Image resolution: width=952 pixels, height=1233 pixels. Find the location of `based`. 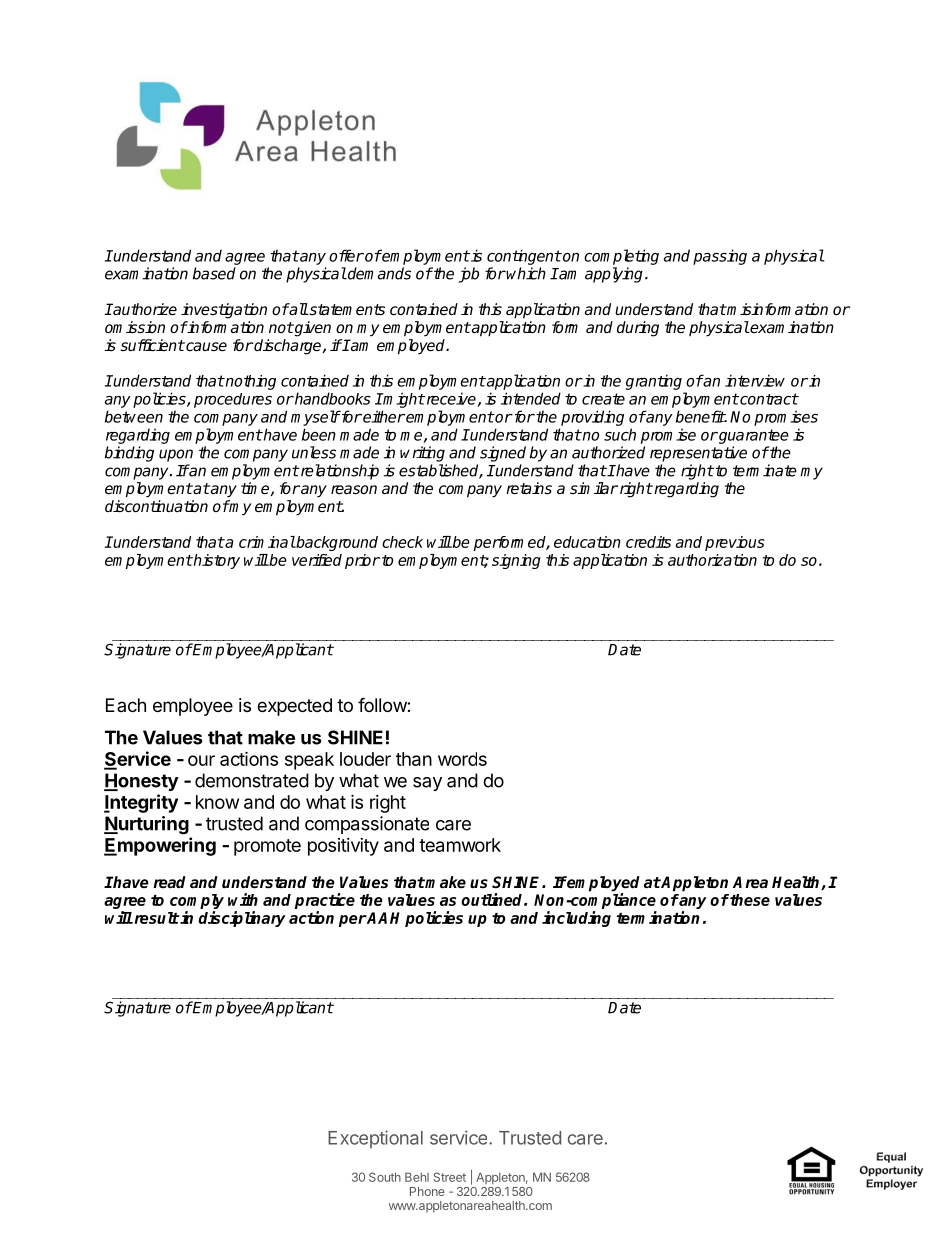

based is located at coordinates (214, 273).
